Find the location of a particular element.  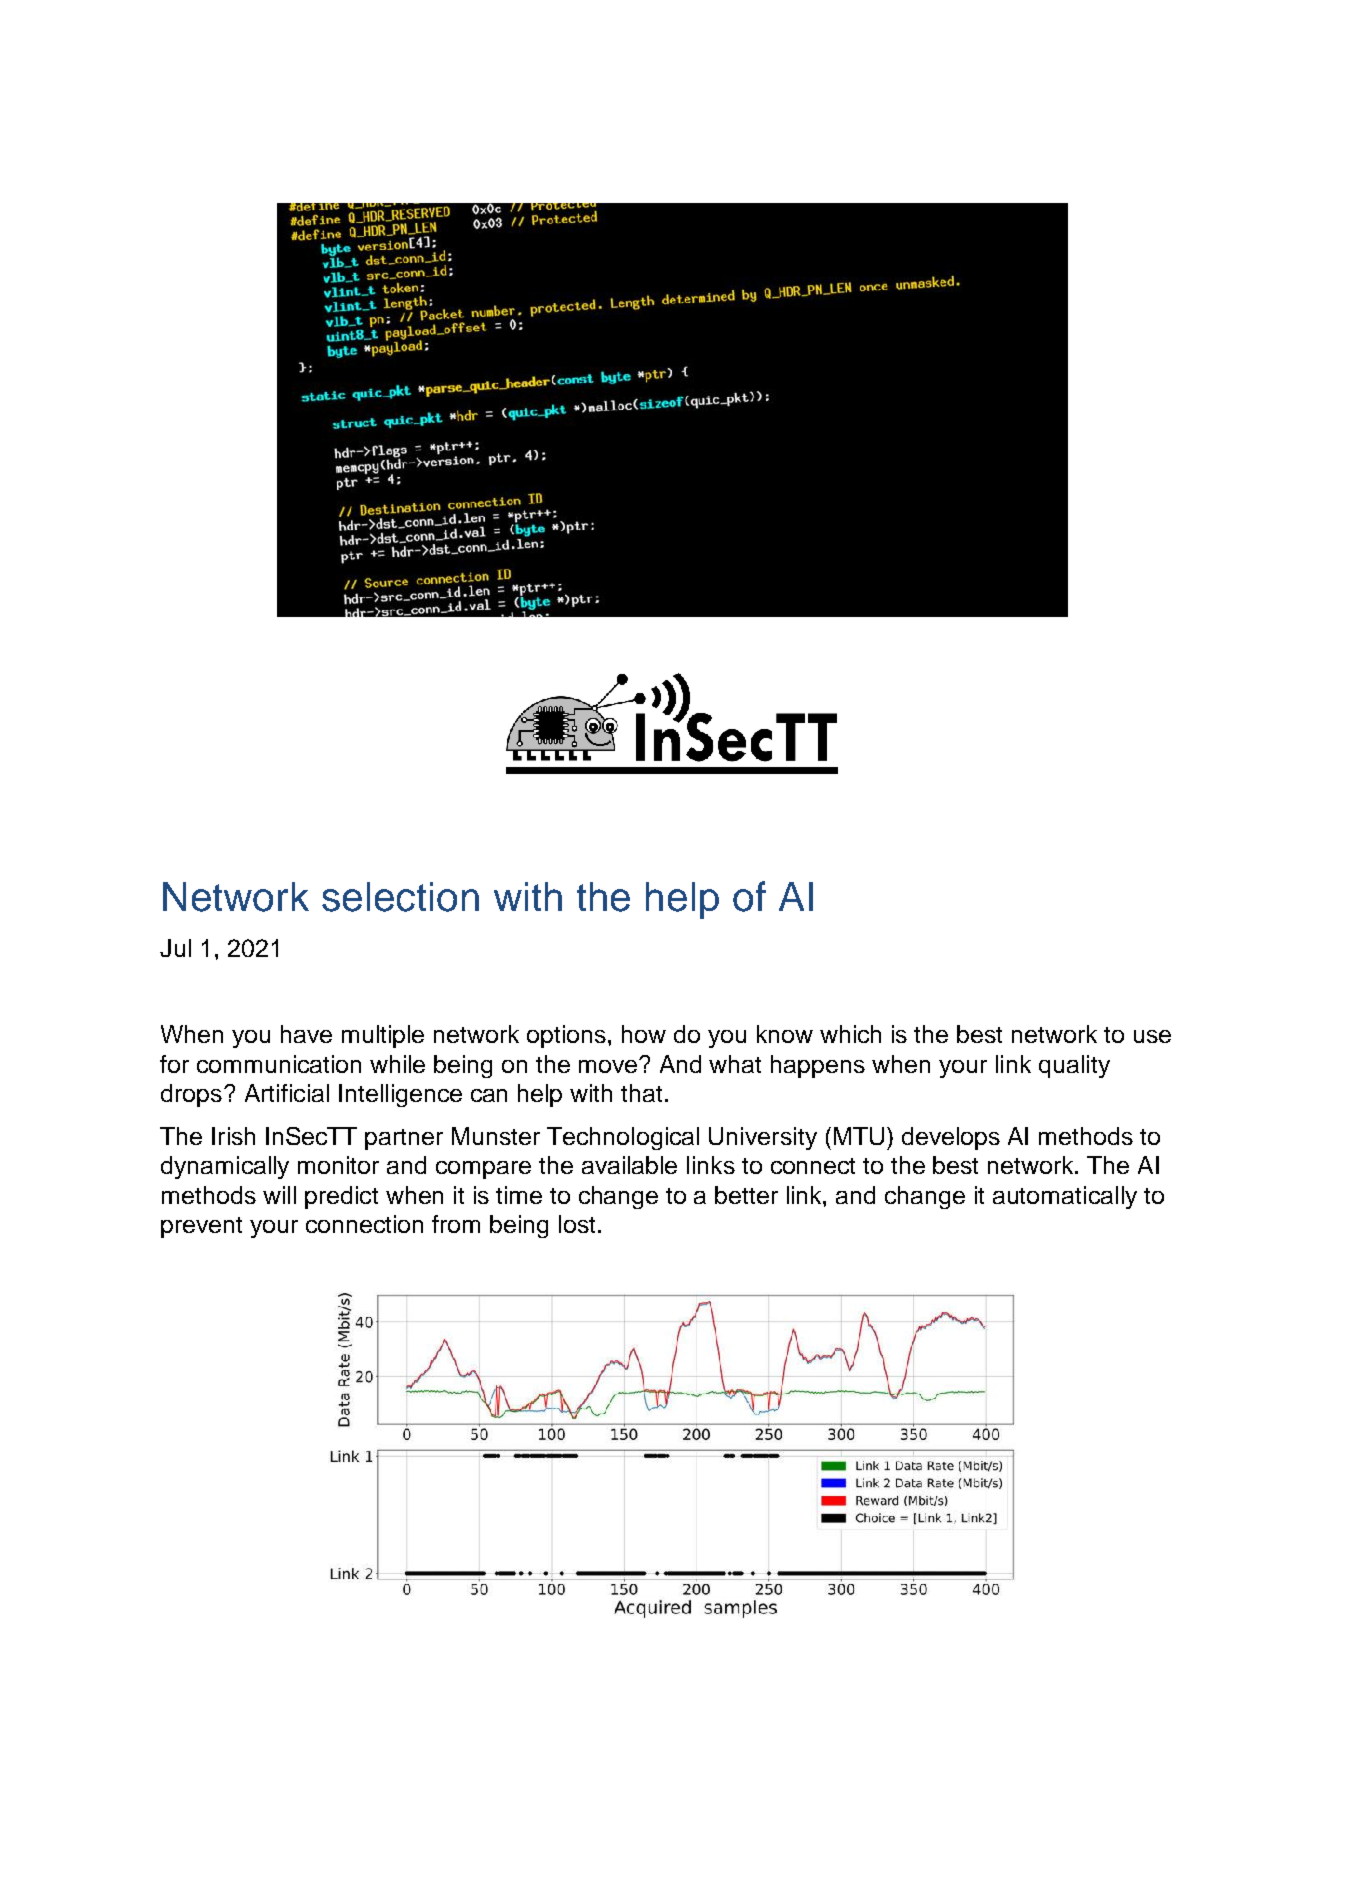

Jul is located at coordinates (175, 948).
